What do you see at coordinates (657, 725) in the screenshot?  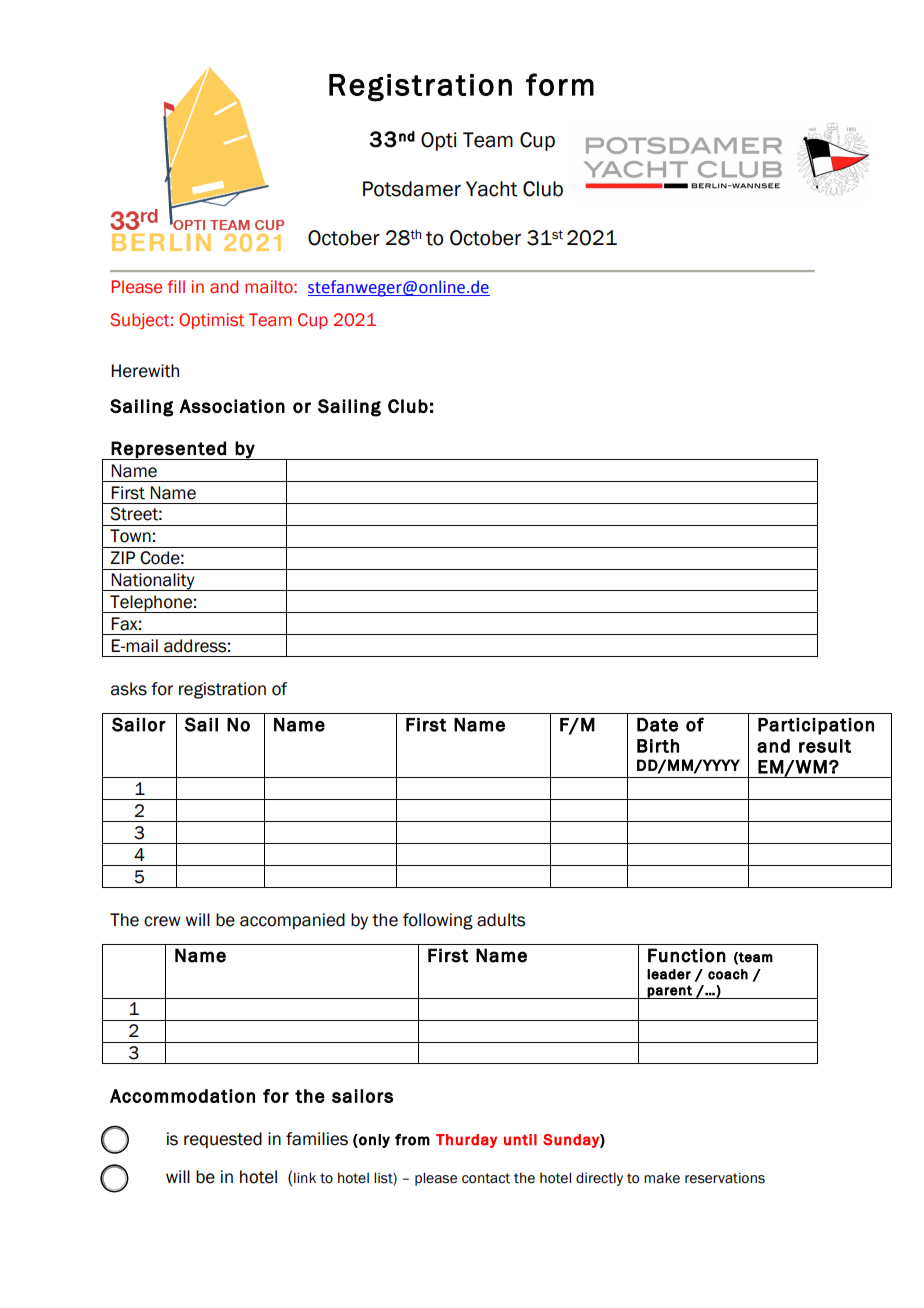 I see `Date` at bounding box center [657, 725].
